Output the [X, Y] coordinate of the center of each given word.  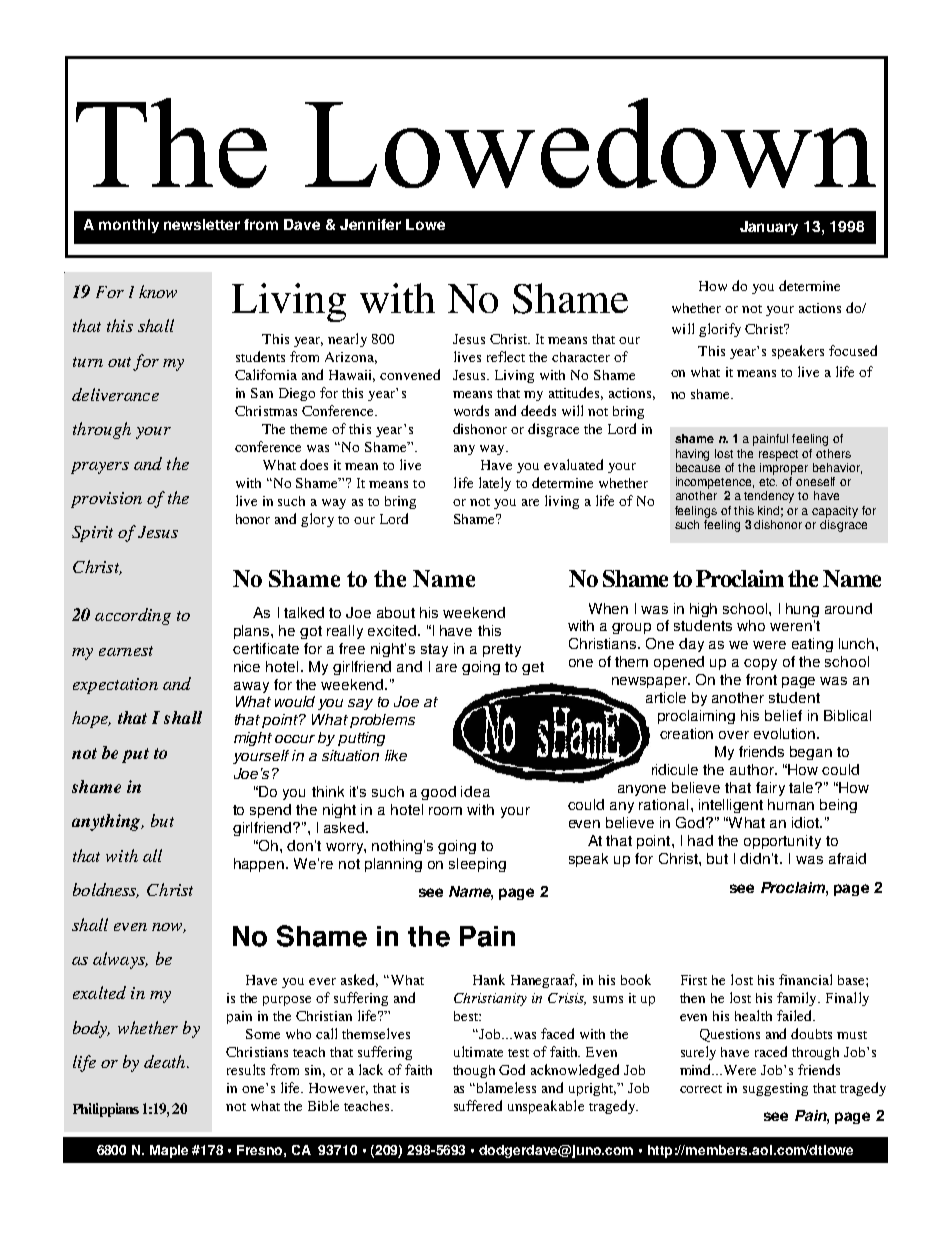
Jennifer [370, 224]
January [769, 228]
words [471, 410]
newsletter [202, 224]
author [753, 769]
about [396, 612]
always [120, 960]
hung [802, 610]
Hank [489, 979]
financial [805, 979]
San [262, 393]
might [253, 739]
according [133, 616]
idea [475, 791]
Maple [169, 1151]
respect [778, 455]
